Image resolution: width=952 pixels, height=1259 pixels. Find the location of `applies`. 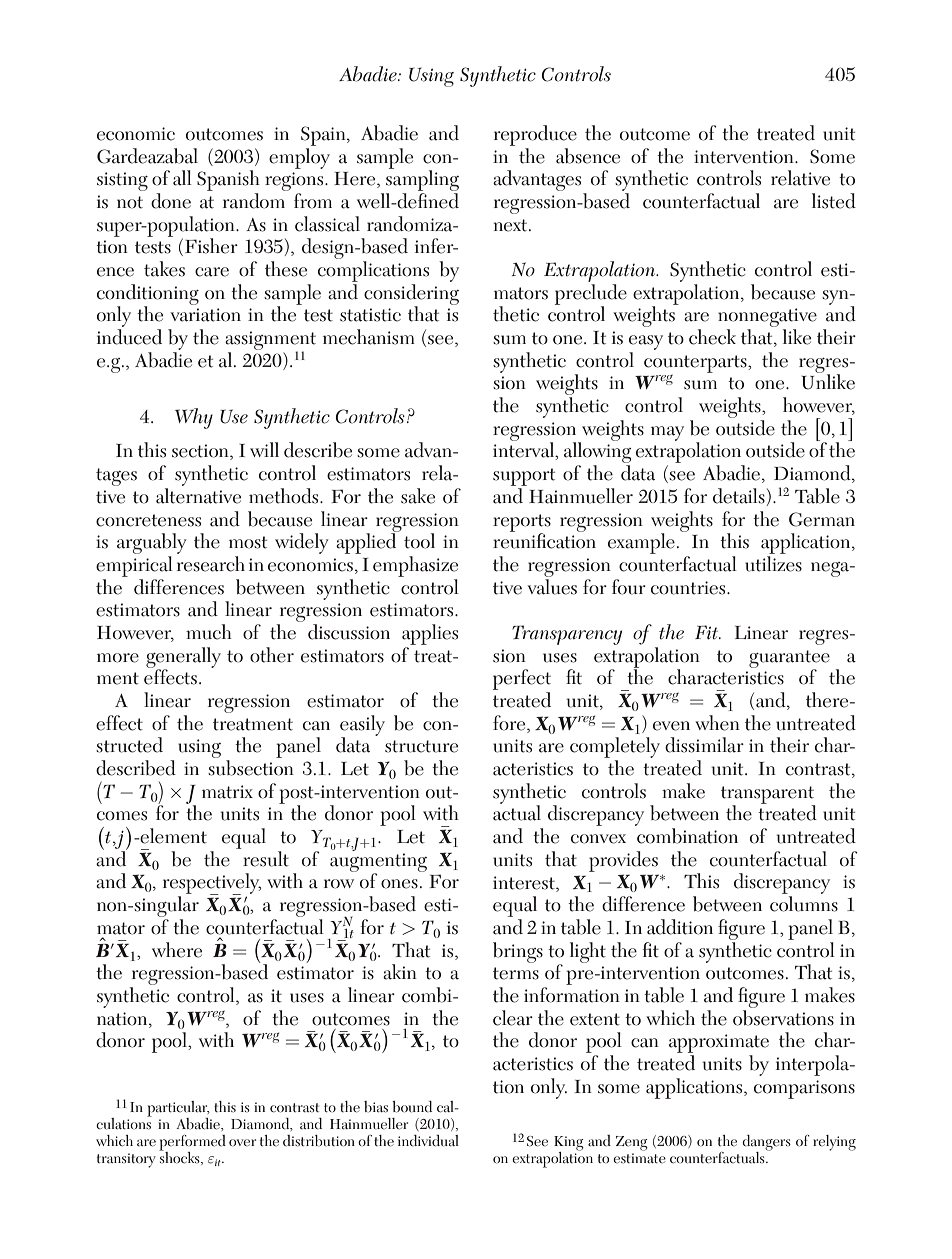

applies is located at coordinates (430, 634).
